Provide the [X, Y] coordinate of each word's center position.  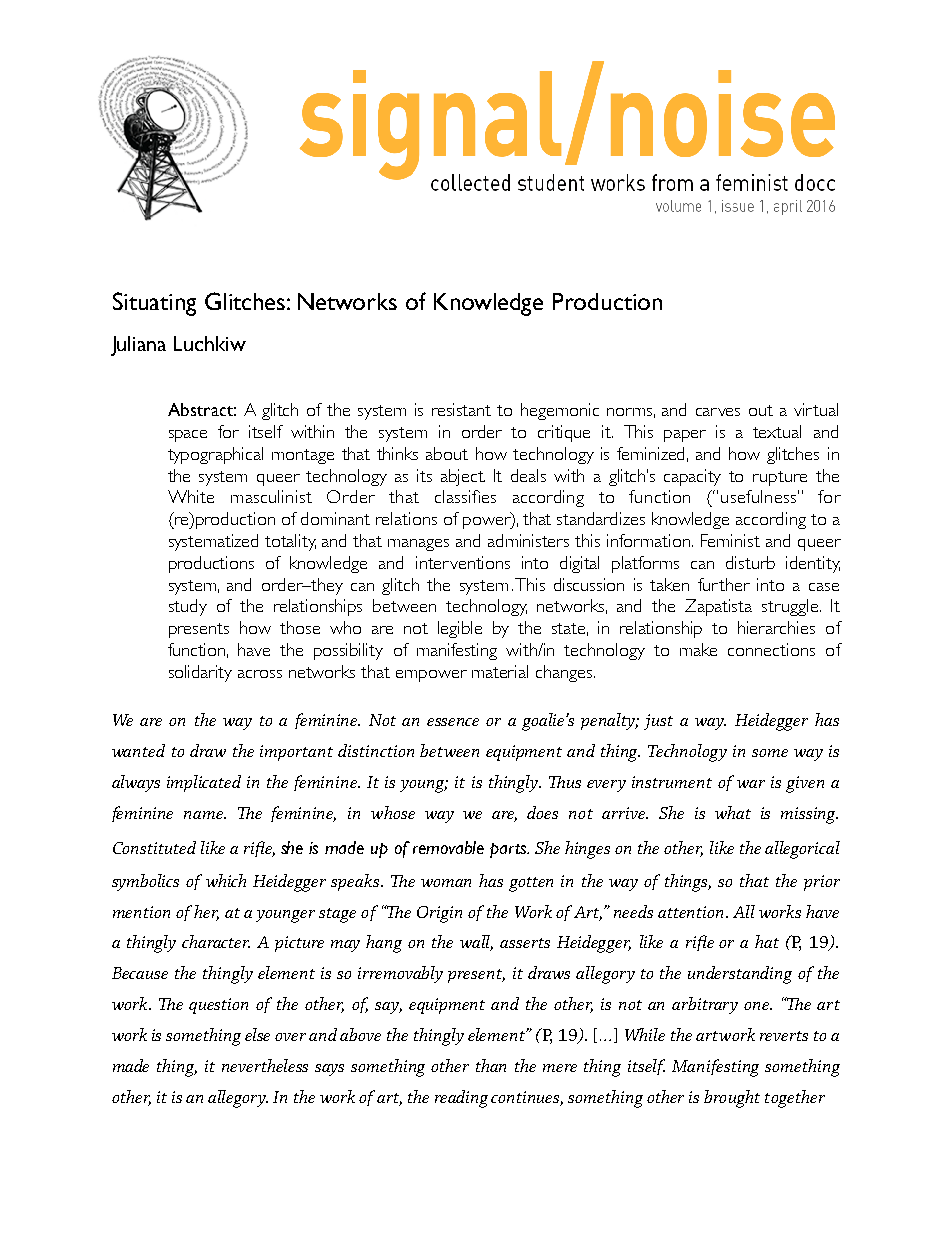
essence [453, 722]
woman [446, 883]
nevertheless [265, 1065]
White [191, 496]
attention [692, 912]
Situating [154, 304]
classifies [465, 496]
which [226, 880]
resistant [461, 409]
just [658, 722]
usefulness [760, 496]
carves [718, 412]
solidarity [200, 673]
